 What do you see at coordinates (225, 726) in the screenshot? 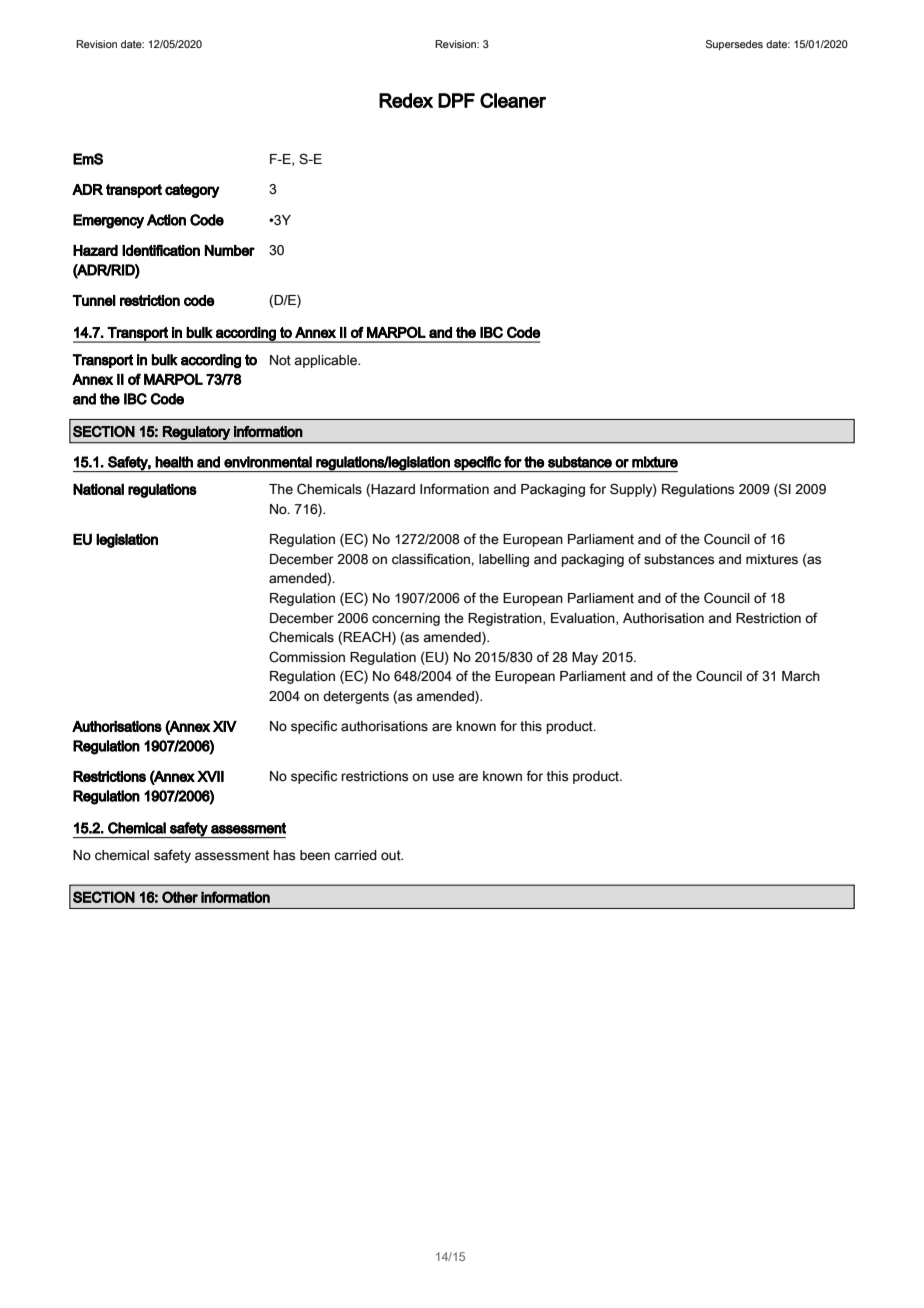
I see `XIV` at bounding box center [225, 726].
